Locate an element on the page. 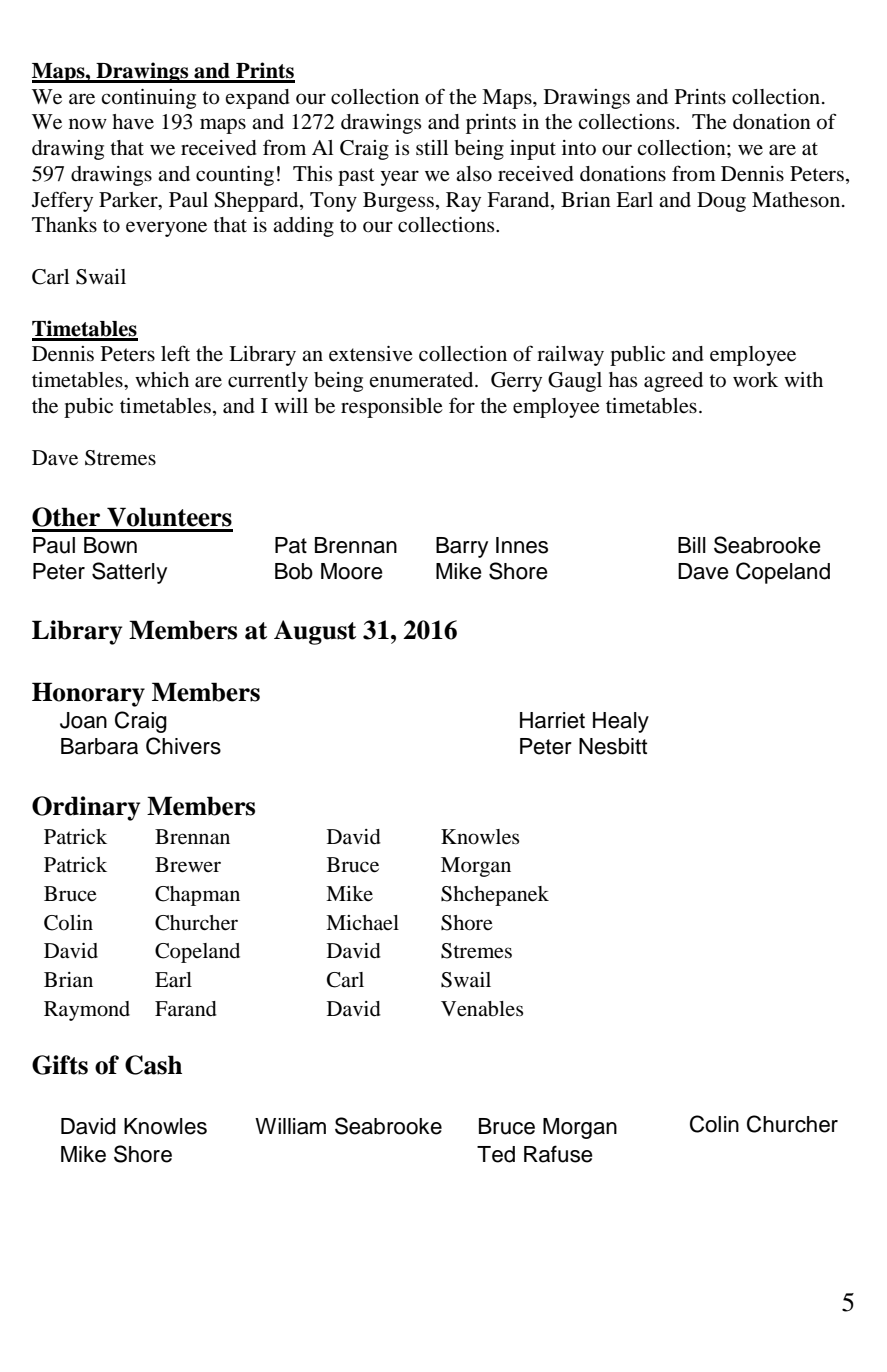  Cash is located at coordinates (153, 1065).
